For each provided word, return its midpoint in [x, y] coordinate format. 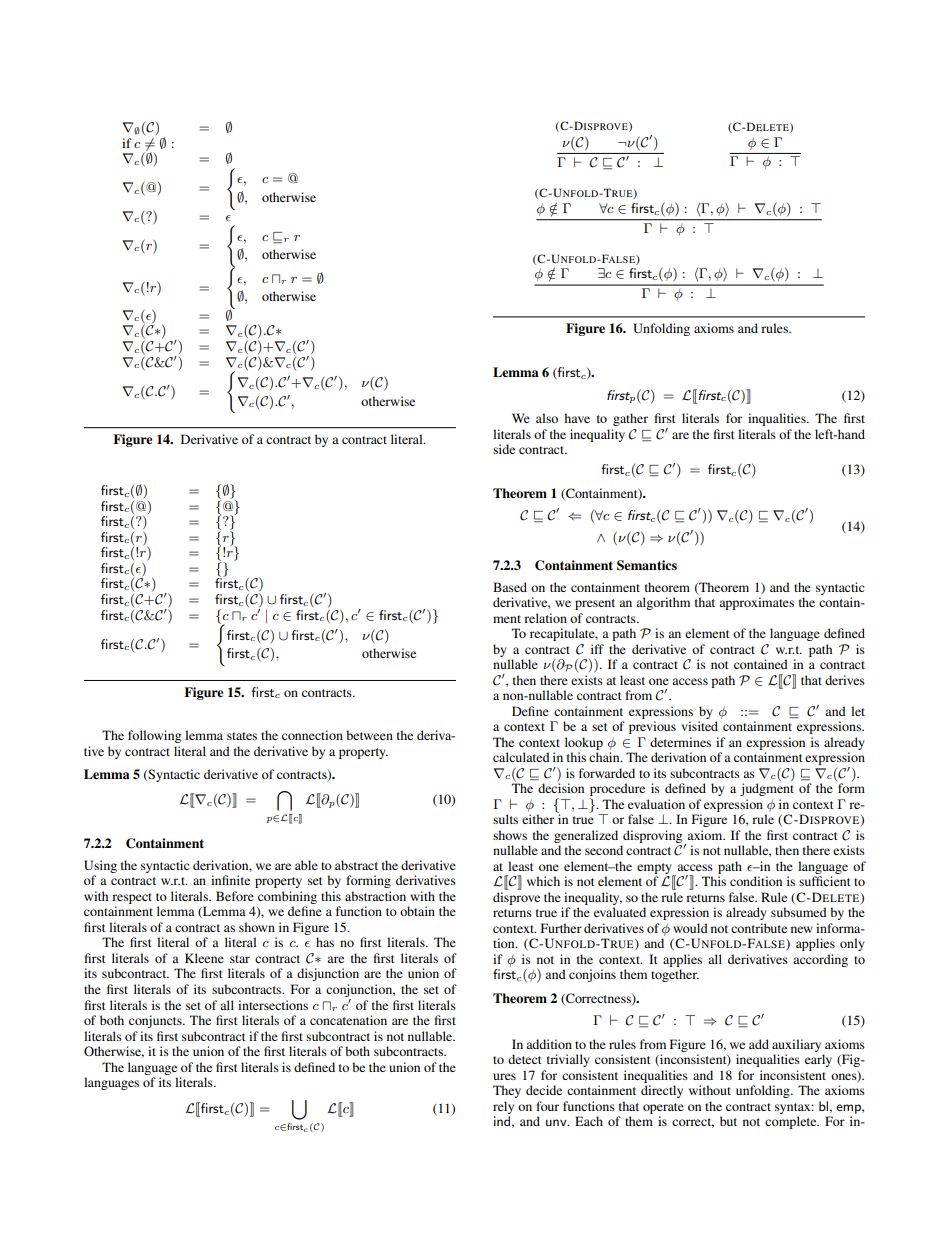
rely [503, 1107]
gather [630, 419]
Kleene [204, 958]
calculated [521, 757]
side [504, 449]
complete [792, 1122]
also [547, 418]
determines [680, 742]
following [154, 736]
